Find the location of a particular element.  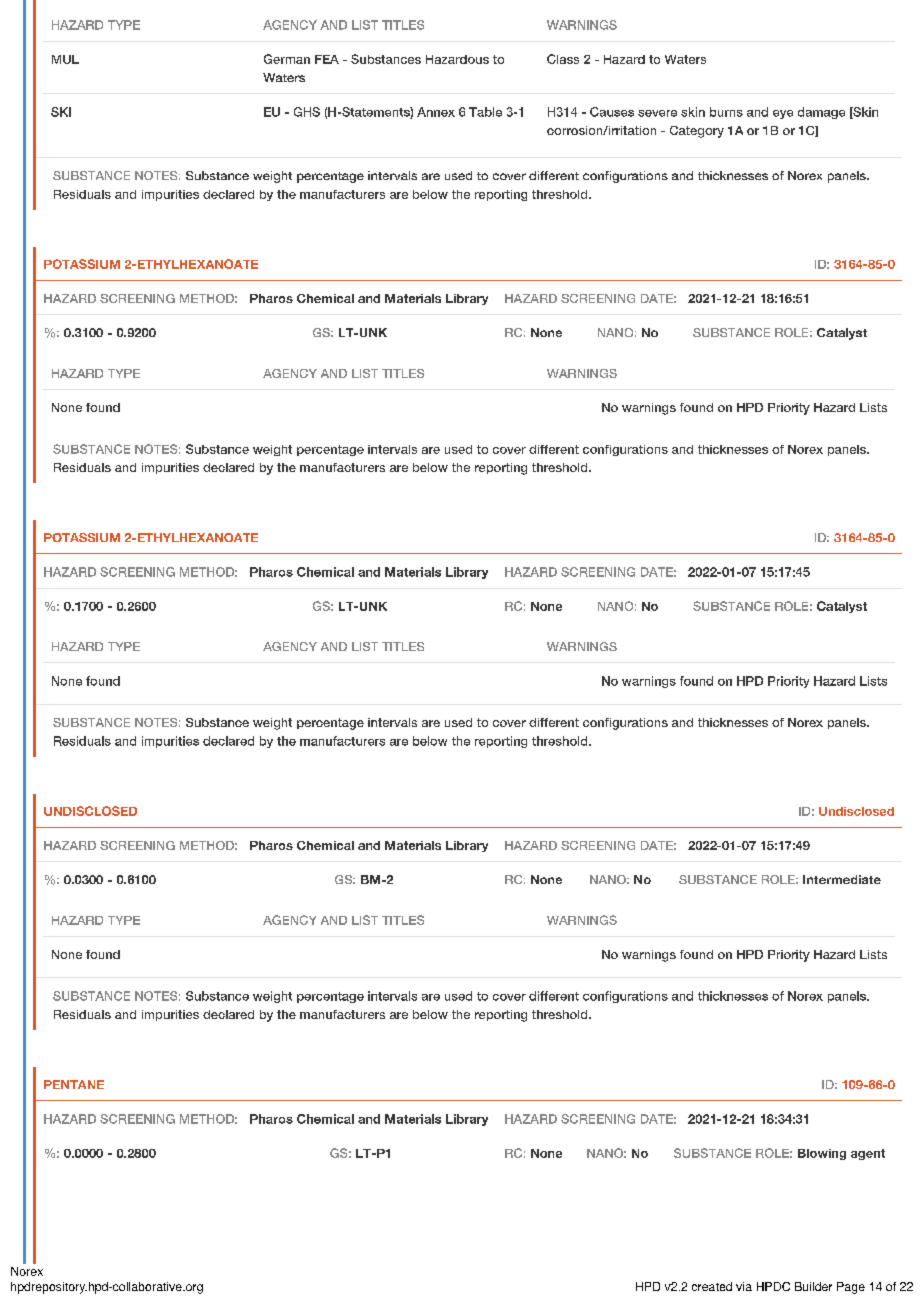

via is located at coordinates (744, 1286).
